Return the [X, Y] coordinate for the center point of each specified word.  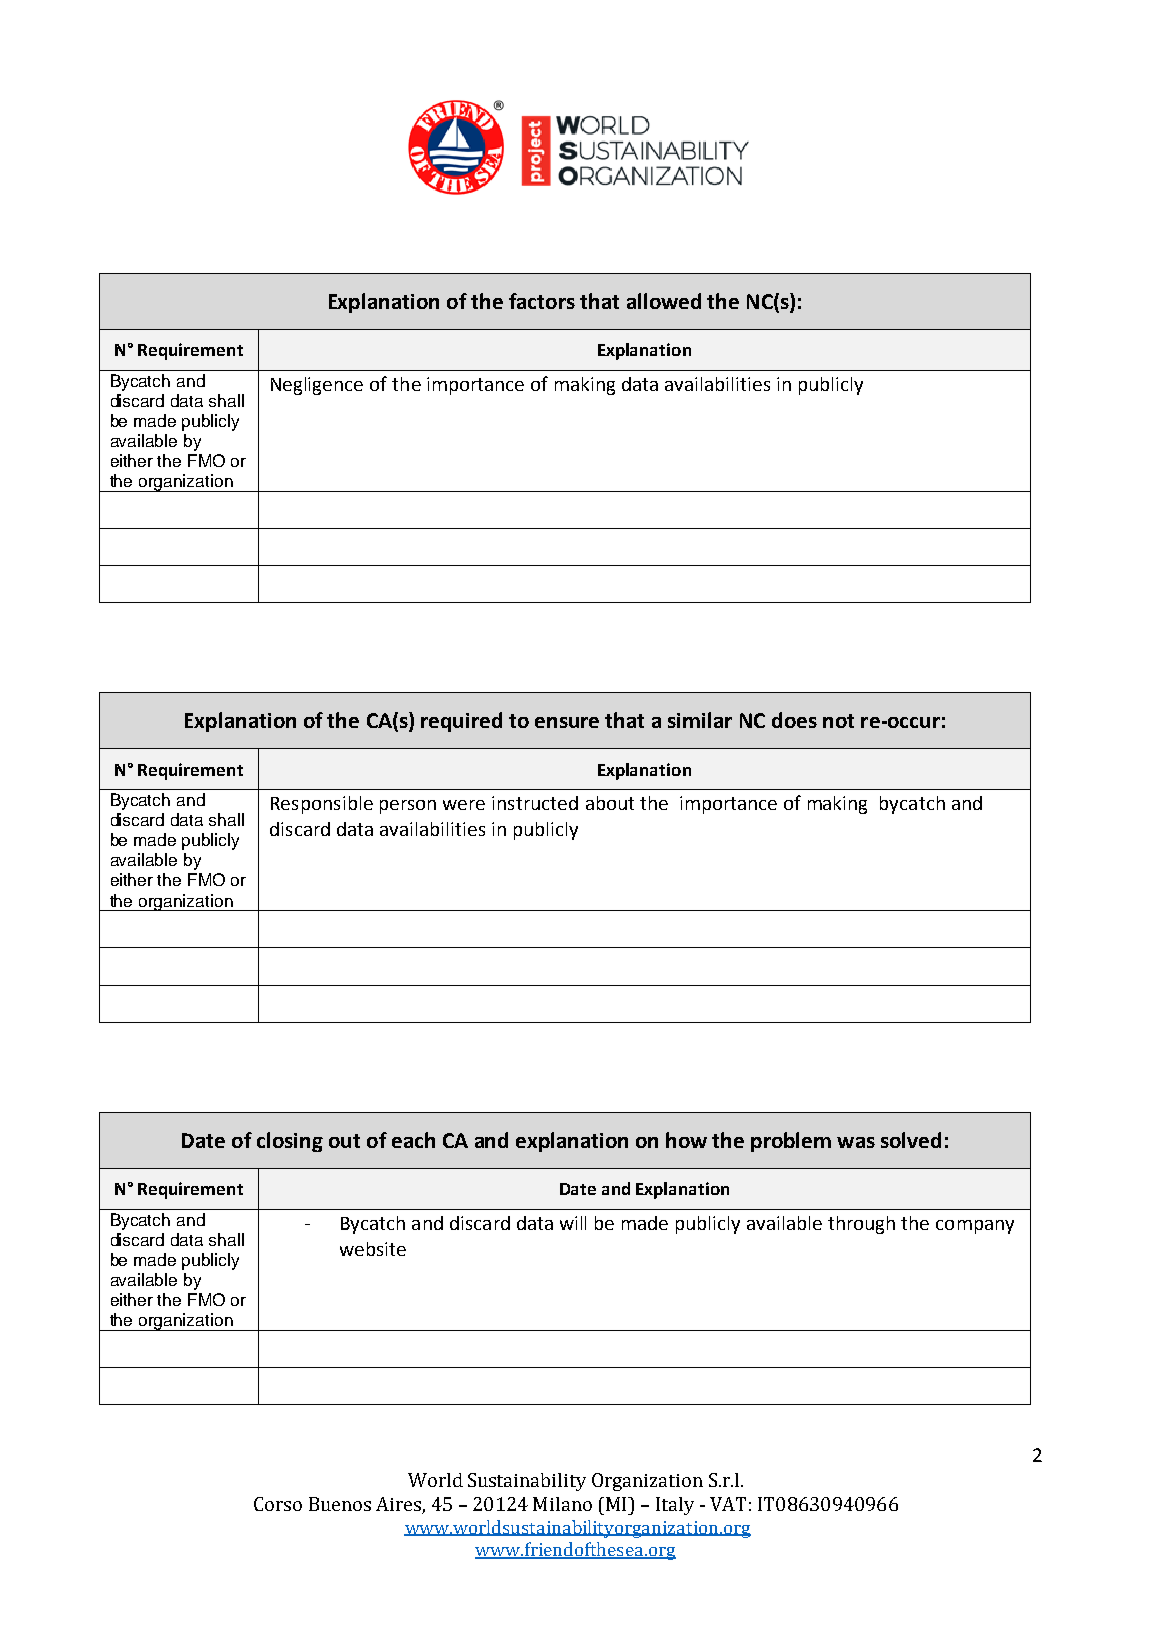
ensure [567, 722]
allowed [664, 301]
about [610, 803]
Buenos [340, 1504]
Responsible [322, 805]
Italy [675, 1506]
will [573, 1223]
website [373, 1249]
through [861, 1225]
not [838, 721]
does [794, 720]
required [461, 722]
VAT [728, 1504]
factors [542, 301]
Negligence [317, 386]
